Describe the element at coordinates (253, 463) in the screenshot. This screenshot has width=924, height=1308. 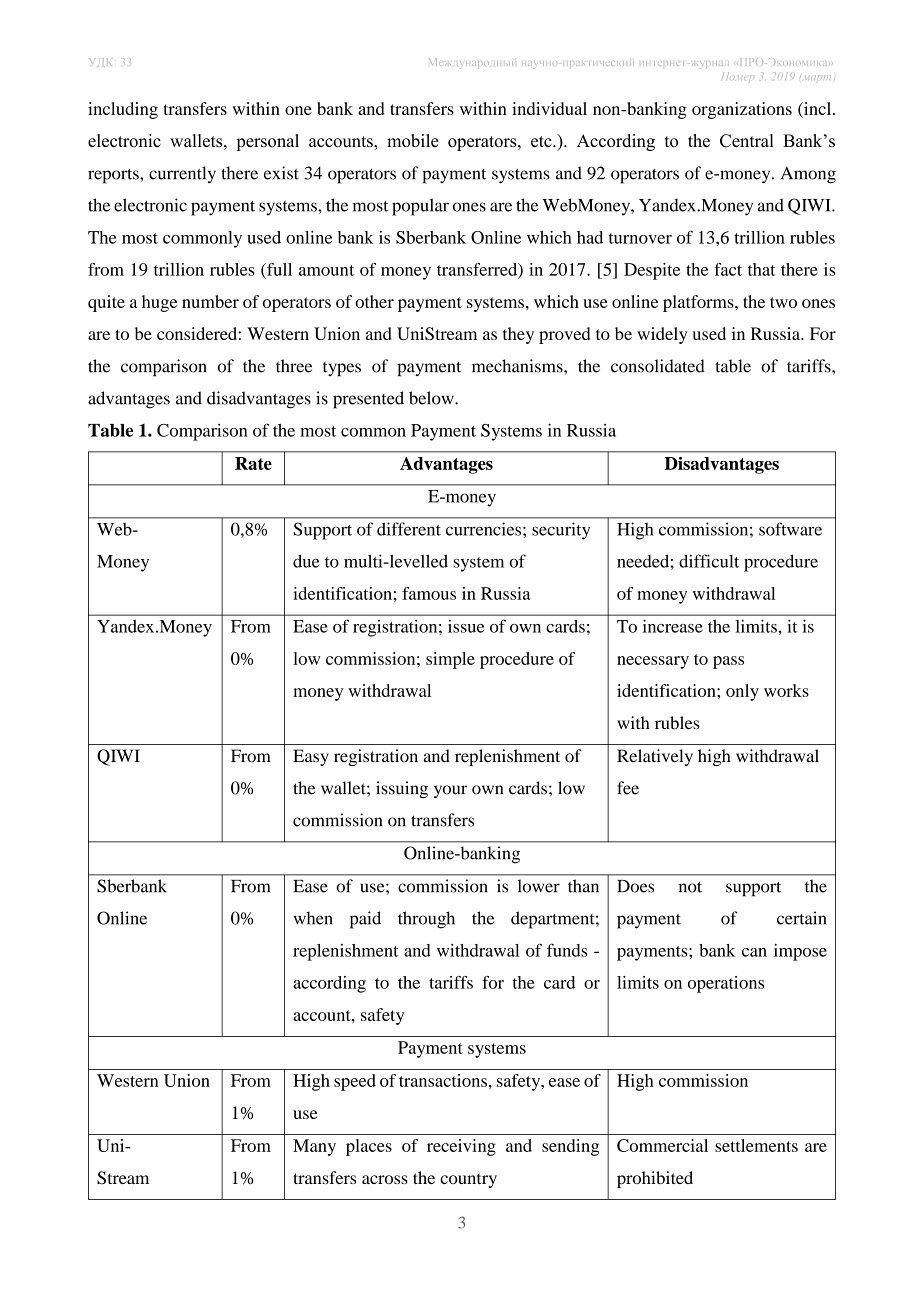
I see `Rate` at that location.
